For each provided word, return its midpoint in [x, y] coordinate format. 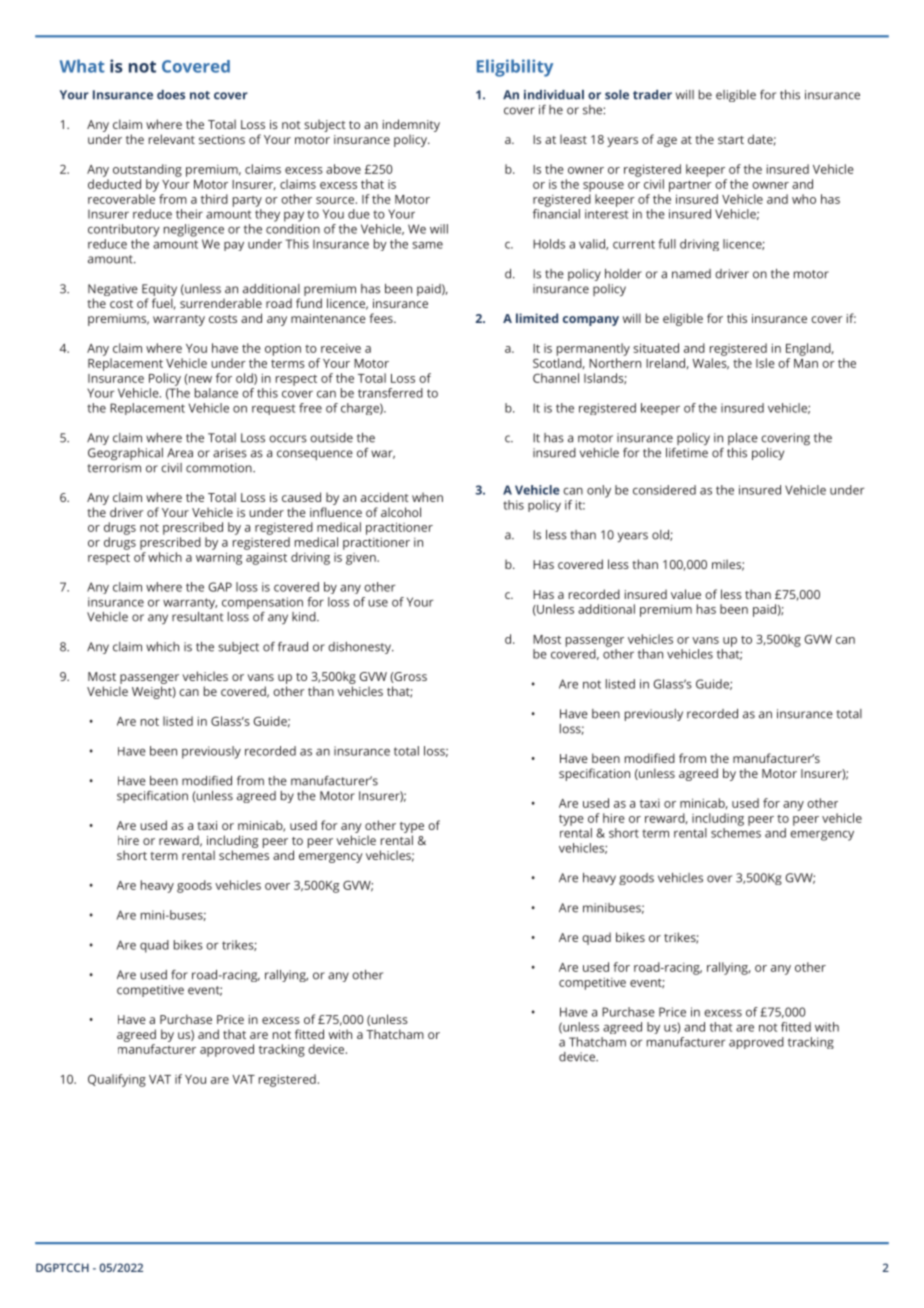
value [686, 594]
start [731, 140]
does [171, 95]
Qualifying [117, 1080]
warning [219, 558]
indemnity [411, 127]
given [362, 559]
